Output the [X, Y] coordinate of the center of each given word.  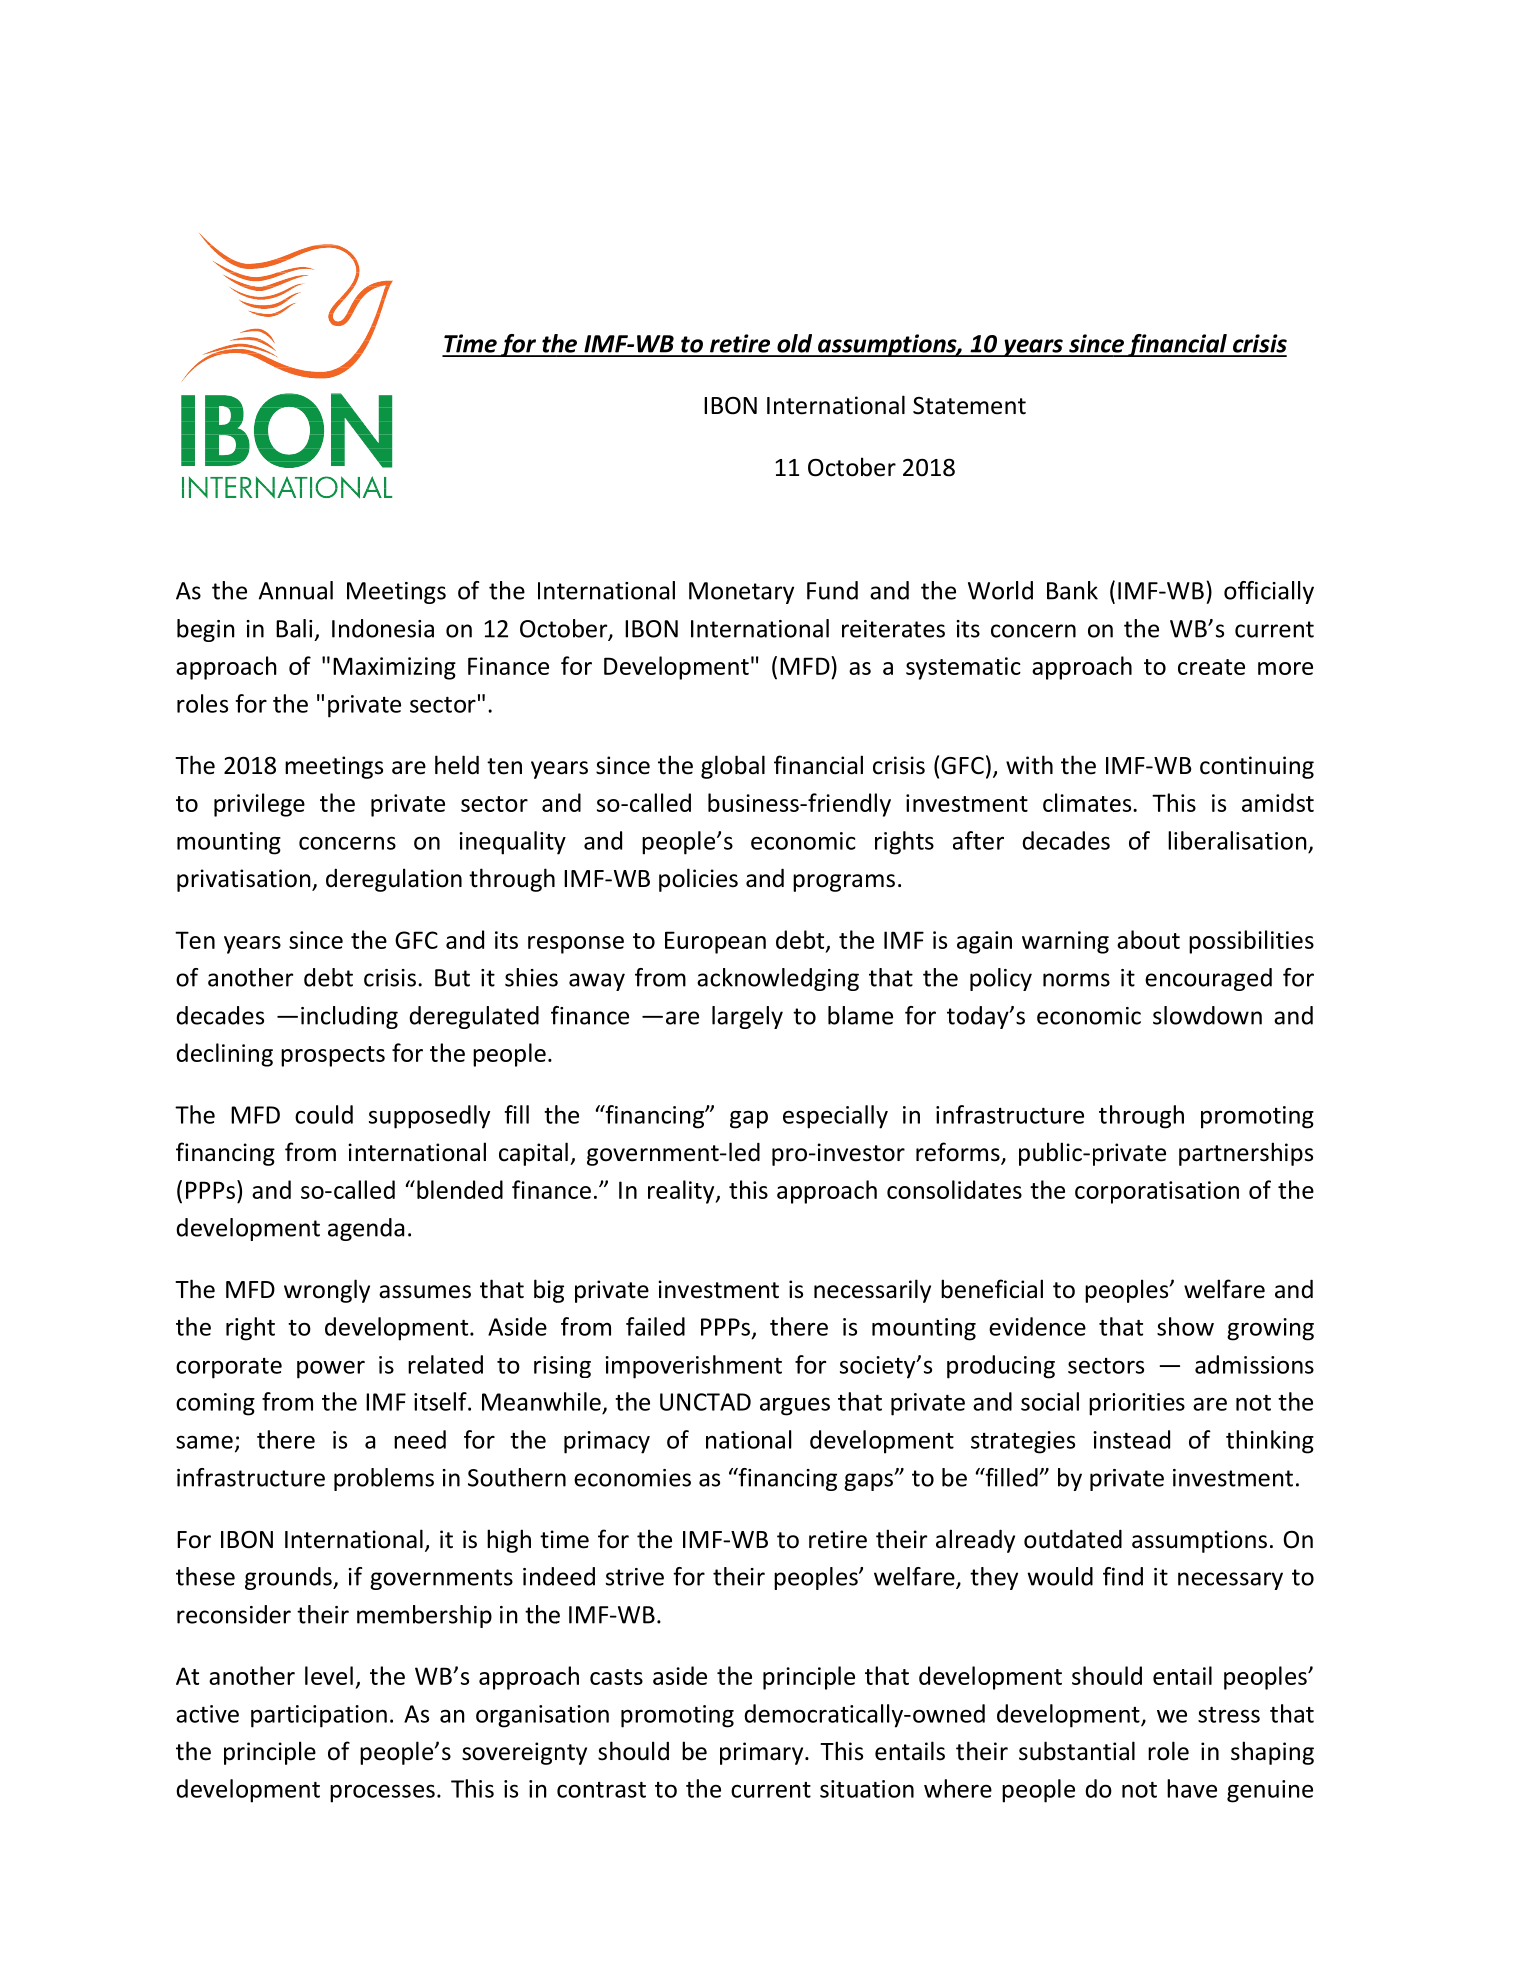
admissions [1254, 1364]
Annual [296, 590]
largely [747, 1017]
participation [319, 1716]
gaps [869, 1482]
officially [1269, 592]
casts [616, 1677]
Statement [969, 406]
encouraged [1208, 979]
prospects [333, 1056]
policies [698, 880]
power [331, 1369]
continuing [1257, 767]
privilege [259, 805]
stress [1229, 1715]
